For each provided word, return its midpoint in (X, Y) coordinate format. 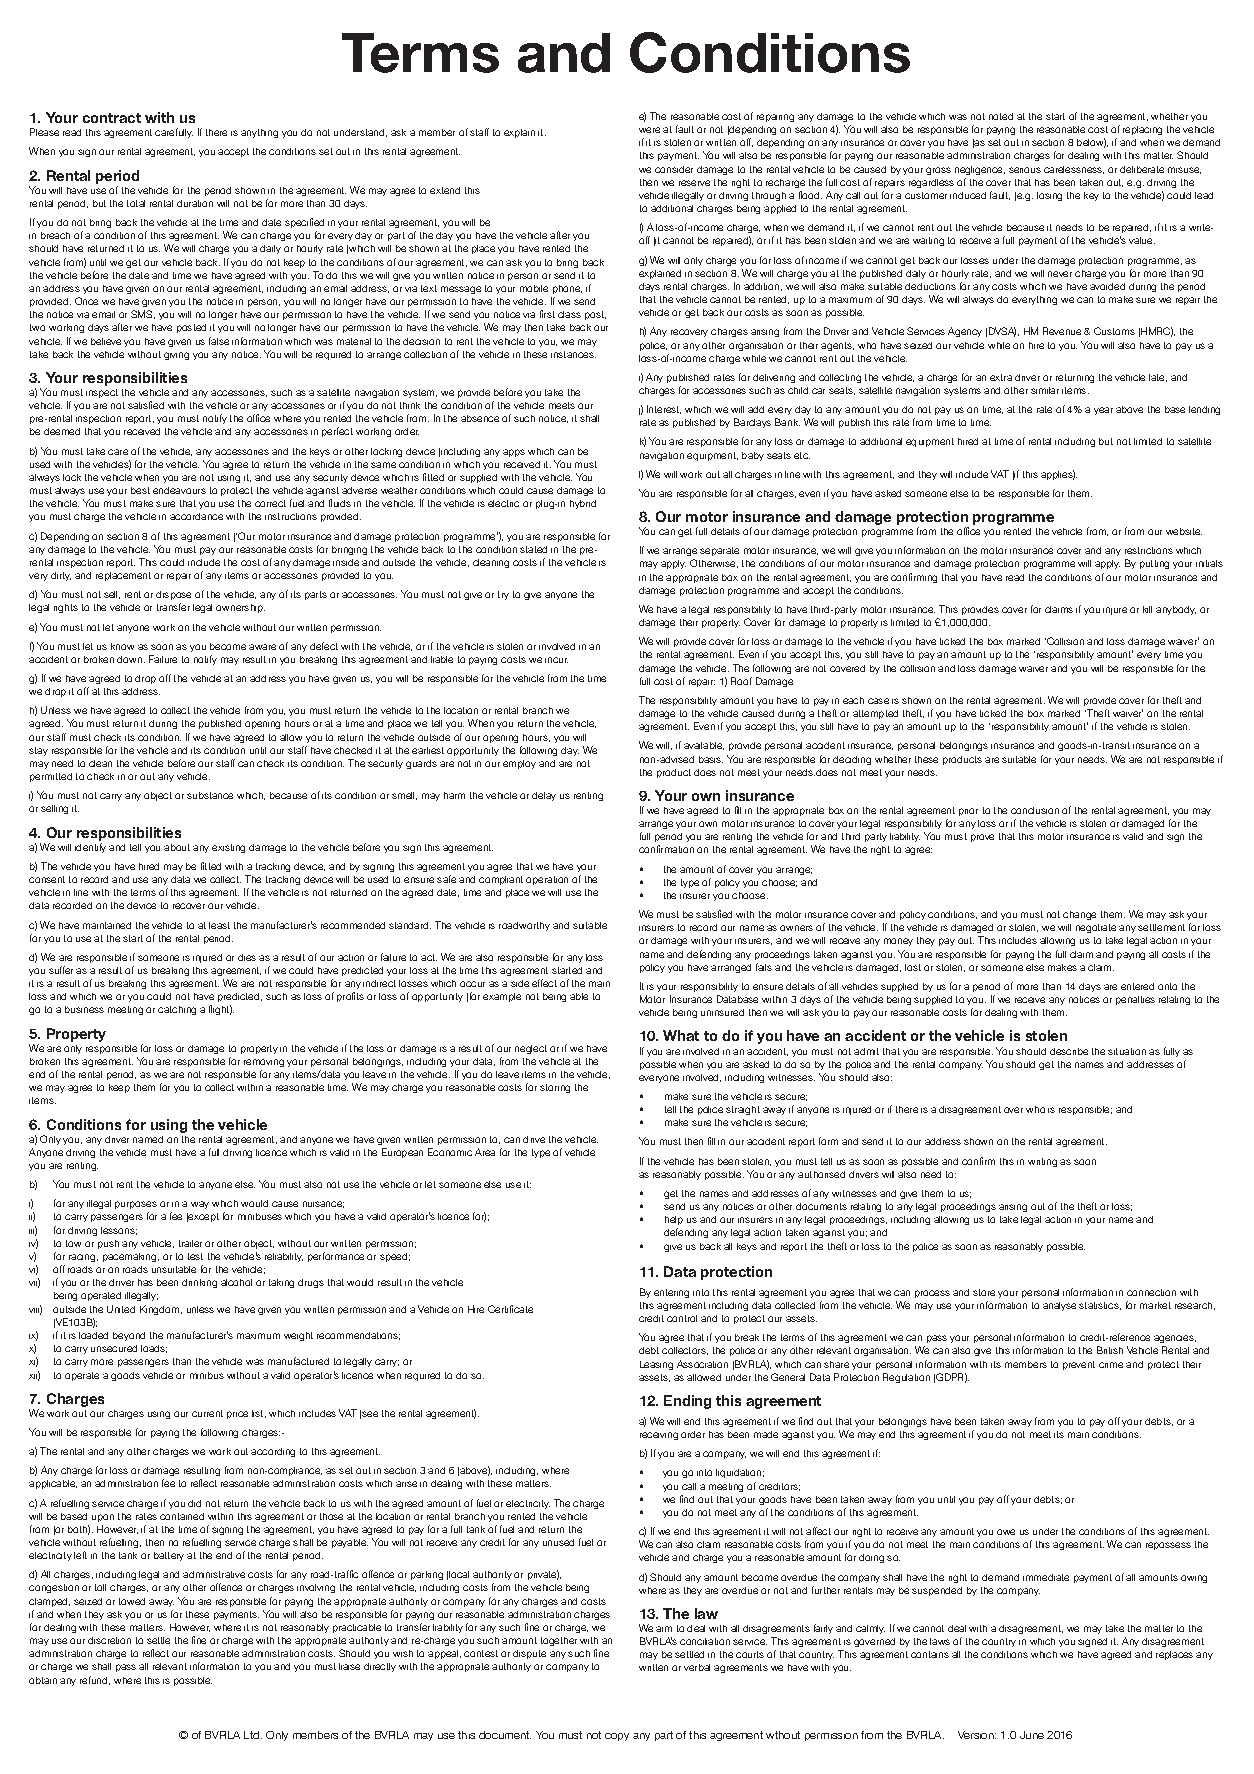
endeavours (179, 490)
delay (544, 796)
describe (1069, 1051)
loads (154, 1349)
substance (210, 795)
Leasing (656, 1365)
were (649, 130)
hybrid (583, 504)
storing (555, 1088)
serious (1025, 170)
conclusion (1035, 810)
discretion (109, 1640)
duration (195, 203)
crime (1111, 1365)
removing (264, 1063)
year (1103, 411)
